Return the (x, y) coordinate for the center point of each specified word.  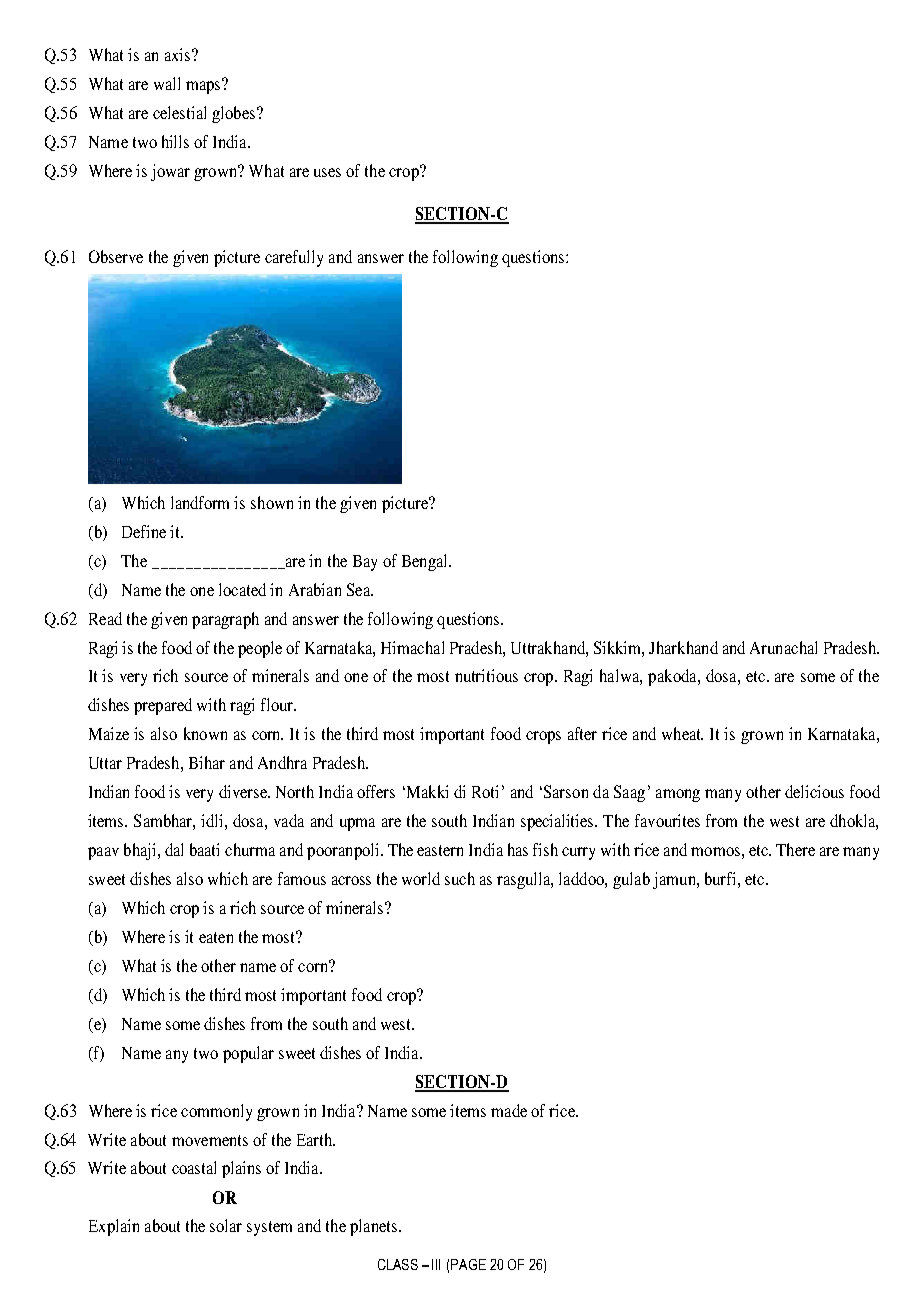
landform (200, 502)
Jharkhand (683, 647)
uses (327, 172)
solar (226, 1225)
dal (174, 849)
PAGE (468, 1264)
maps (204, 86)
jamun (675, 880)
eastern (440, 850)
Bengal (426, 562)
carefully (294, 258)
